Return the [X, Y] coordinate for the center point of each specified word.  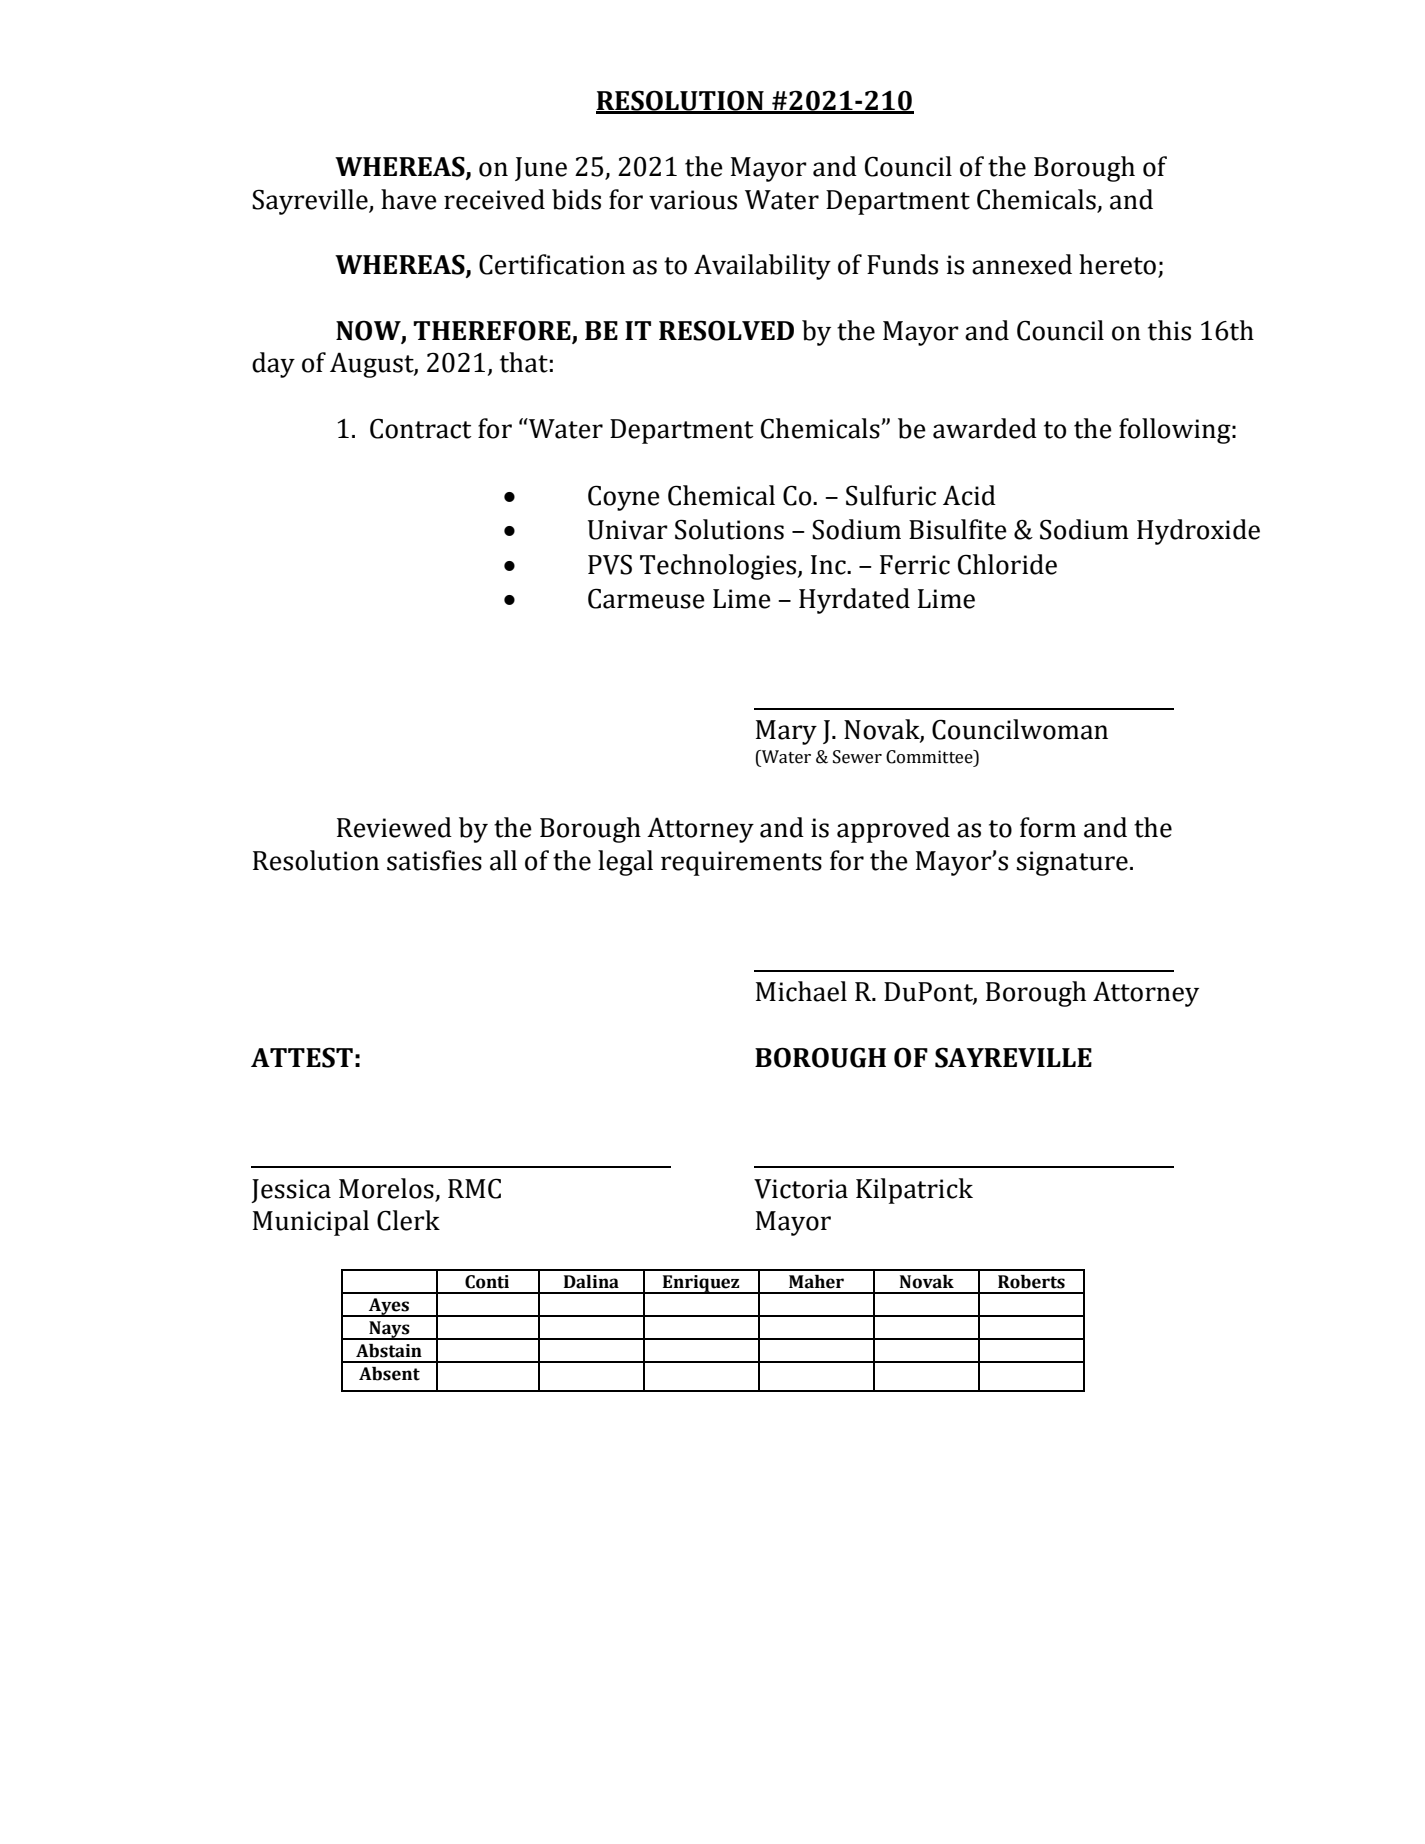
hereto [1119, 265]
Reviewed [394, 827]
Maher [816, 1282]
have [409, 199]
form [1048, 827]
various [693, 200]
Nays [389, 1330]
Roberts [1031, 1282]
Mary [786, 732]
